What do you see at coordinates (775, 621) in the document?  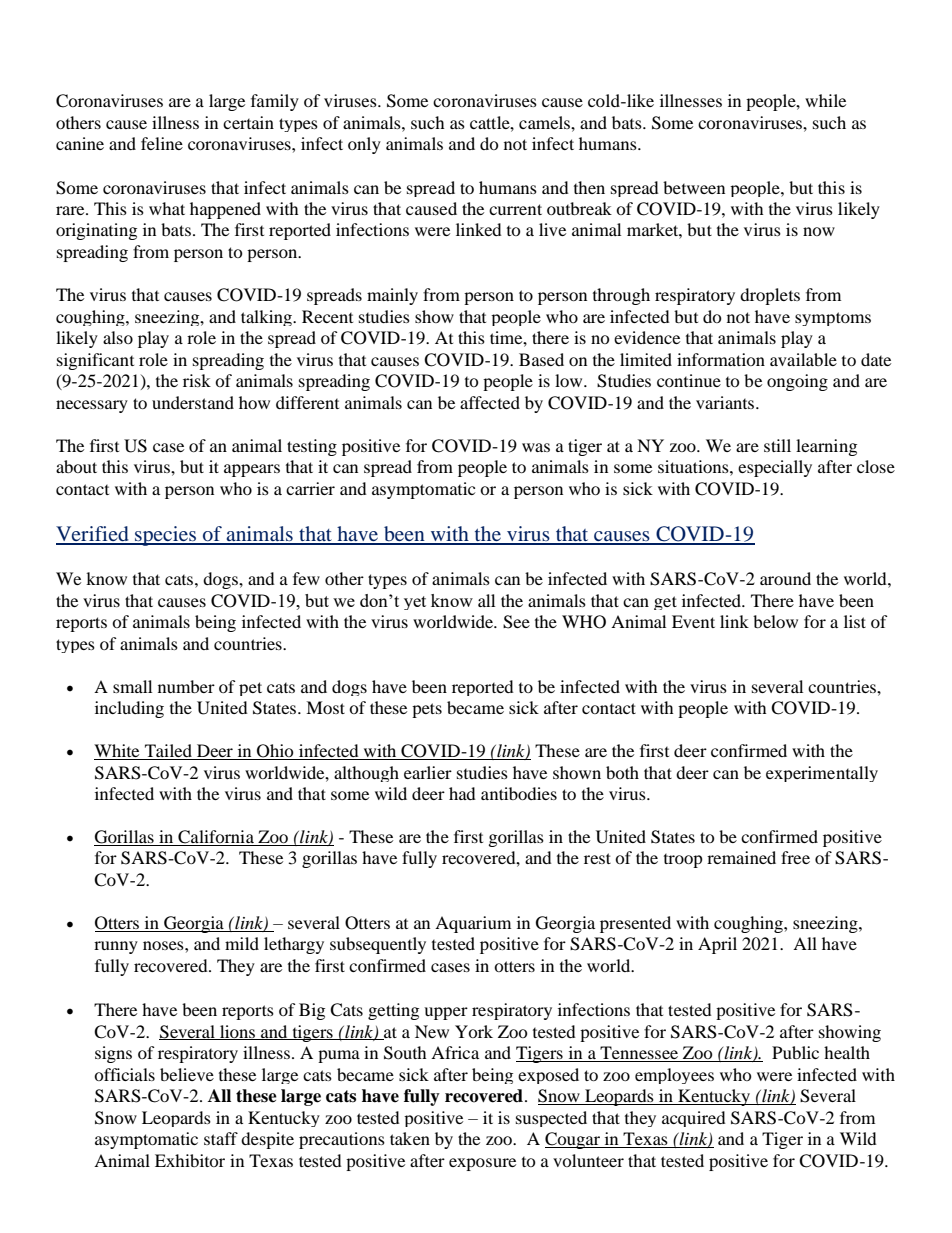 I see `below` at bounding box center [775, 621].
